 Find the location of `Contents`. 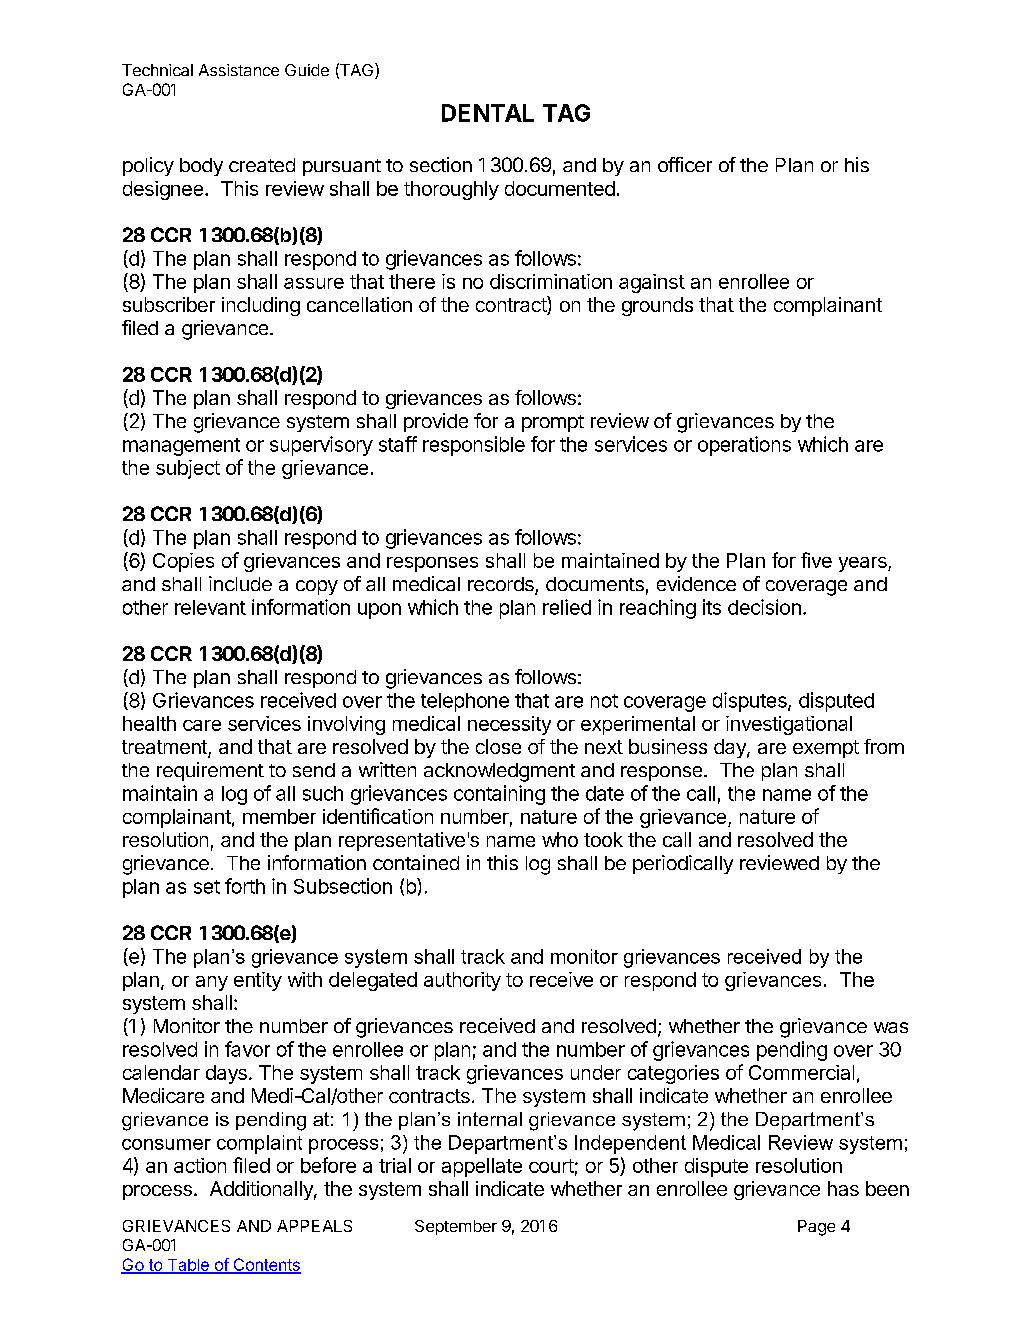

Contents is located at coordinates (266, 1265).
